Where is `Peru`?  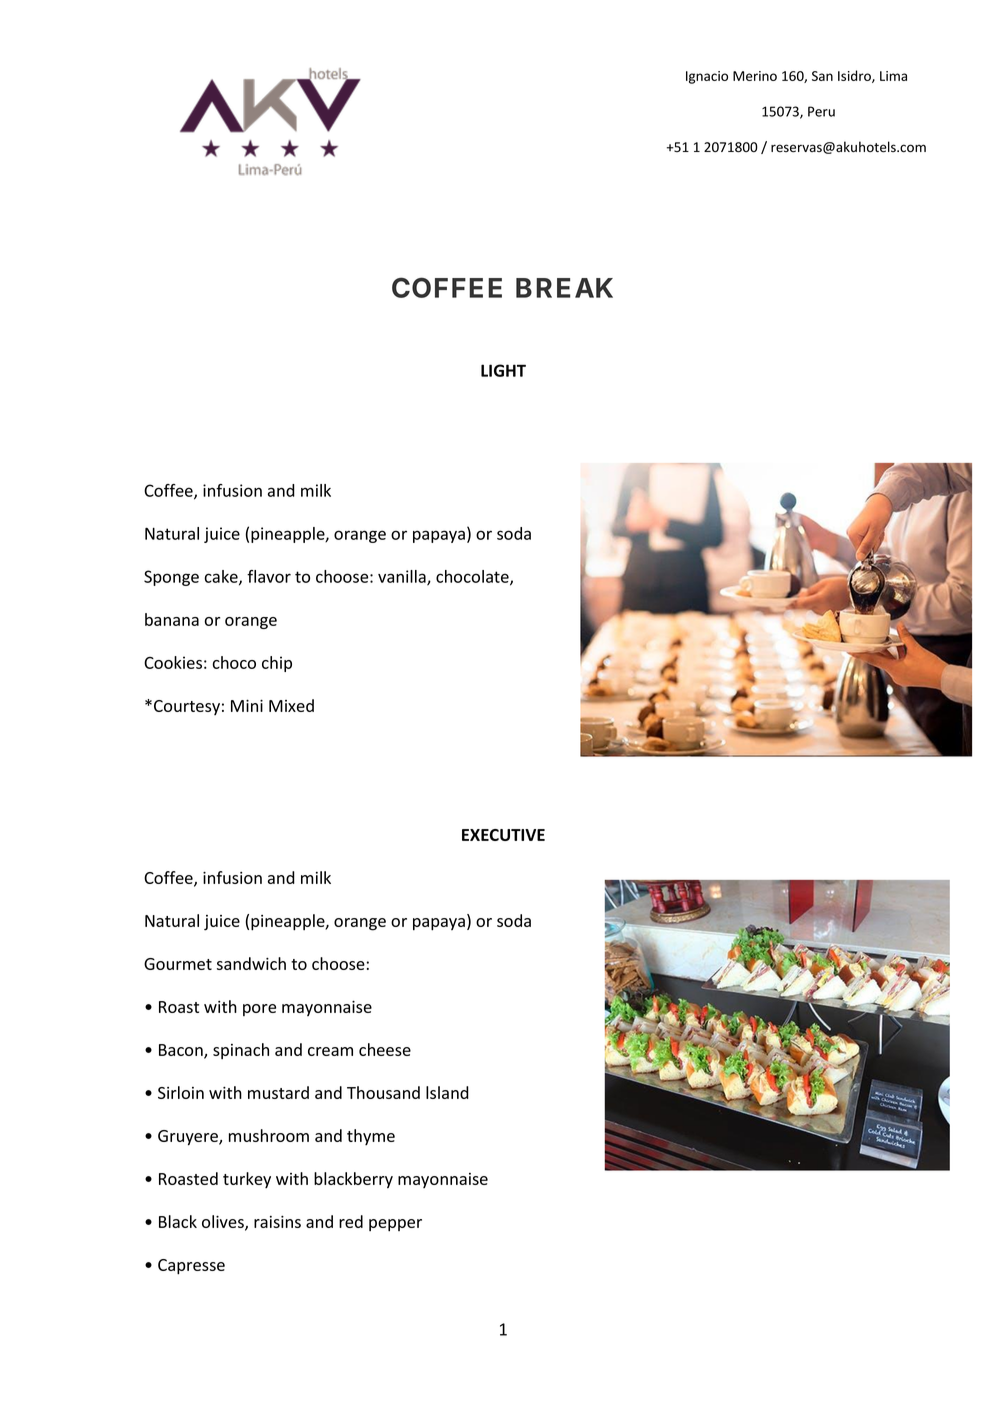
Peru is located at coordinates (821, 111).
